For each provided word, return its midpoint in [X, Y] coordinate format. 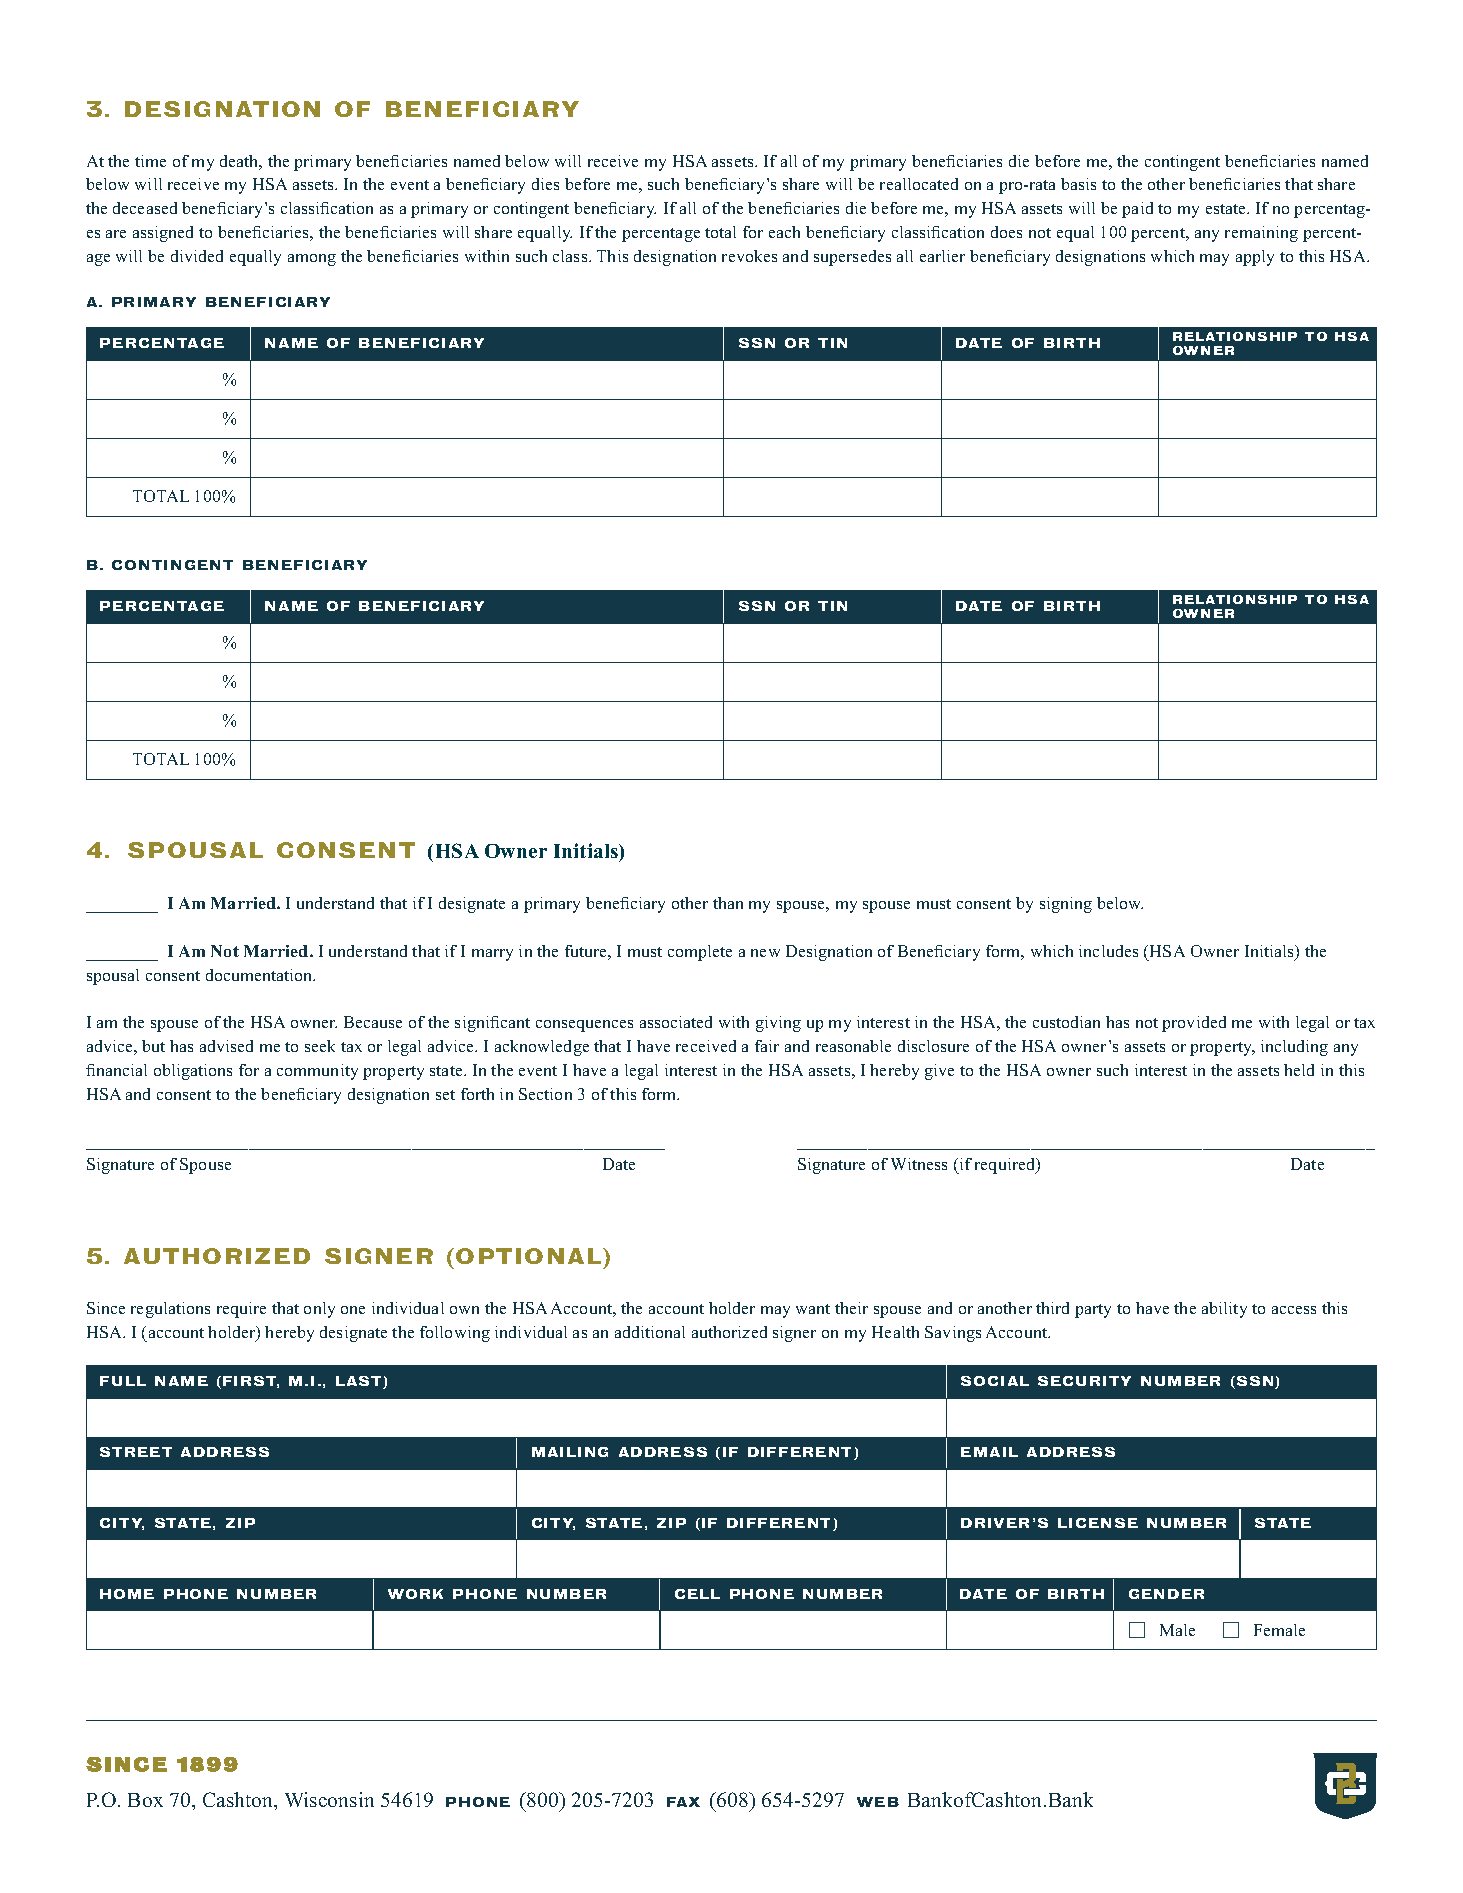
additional [650, 1332]
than [728, 903]
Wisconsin [329, 1799]
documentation [260, 975]
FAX [683, 1802]
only [319, 1310]
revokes [749, 256]
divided [197, 256]
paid [1137, 210]
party [1093, 1311]
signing [1066, 905]
